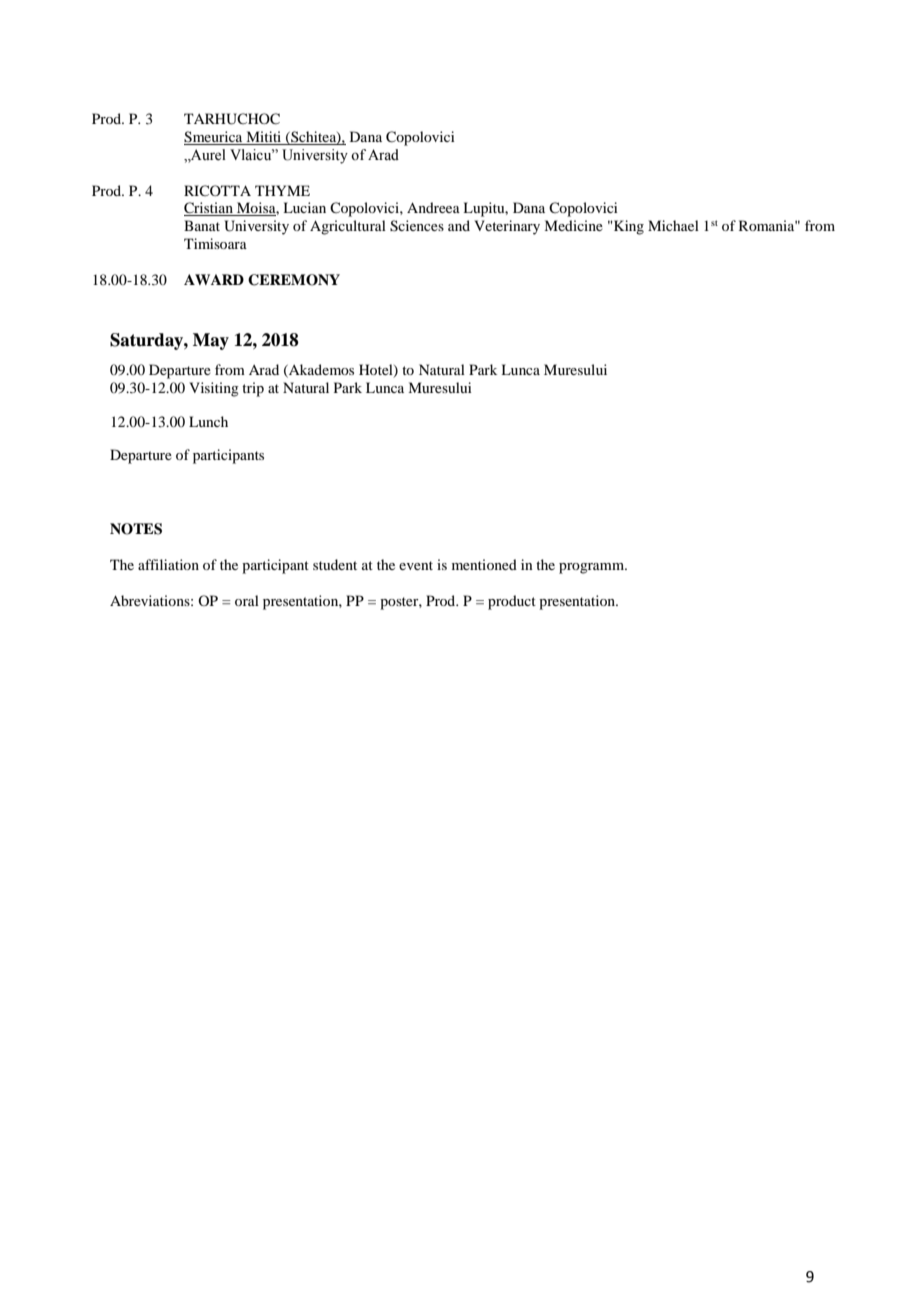 Image resolution: width=924 pixels, height=1308 pixels. What do you see at coordinates (628, 227) in the screenshot?
I see `King` at bounding box center [628, 227].
